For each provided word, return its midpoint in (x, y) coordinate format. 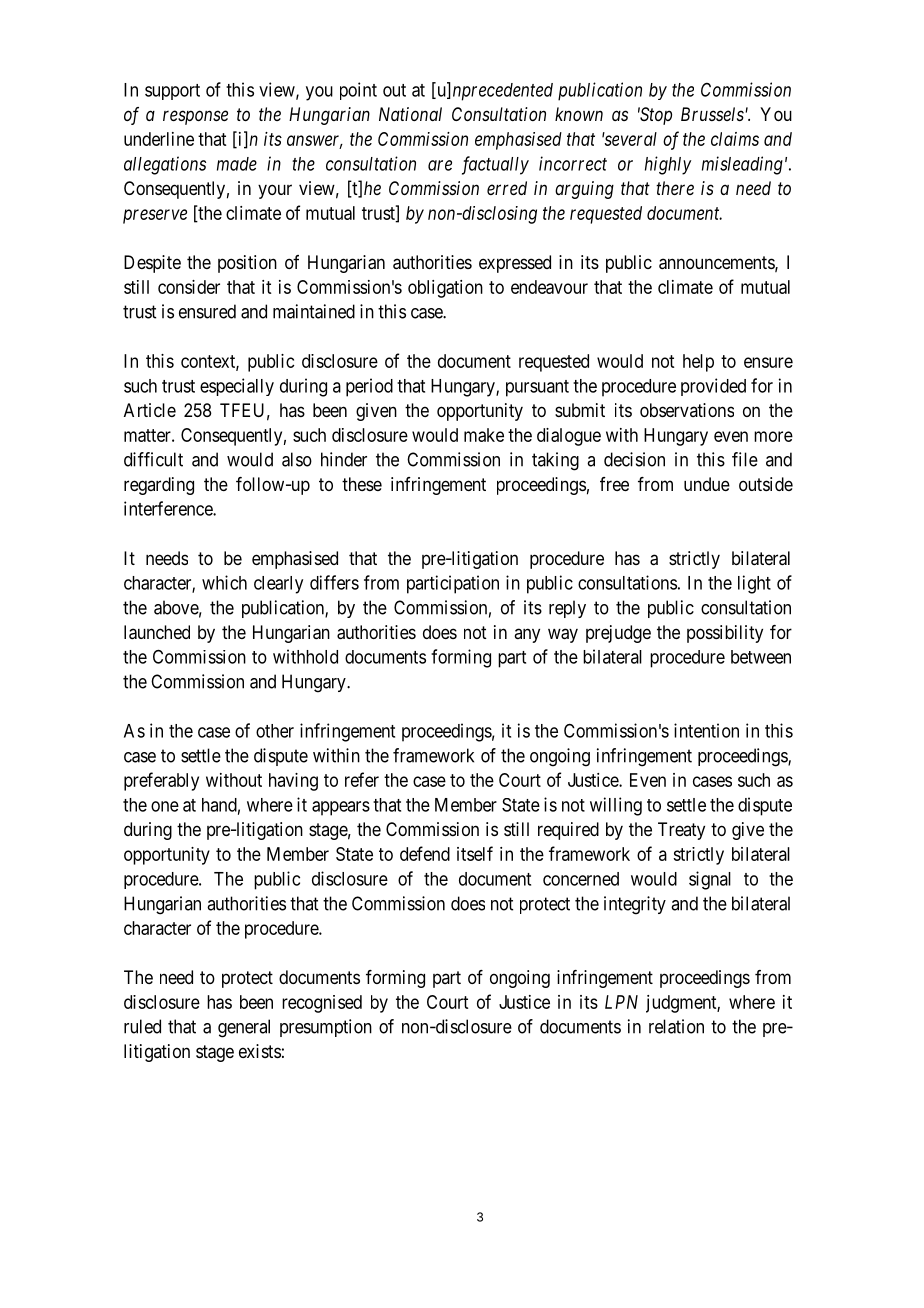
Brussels (713, 114)
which (224, 582)
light (754, 584)
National (410, 114)
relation (676, 1026)
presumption (326, 1028)
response (195, 117)
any (527, 635)
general (244, 1028)
